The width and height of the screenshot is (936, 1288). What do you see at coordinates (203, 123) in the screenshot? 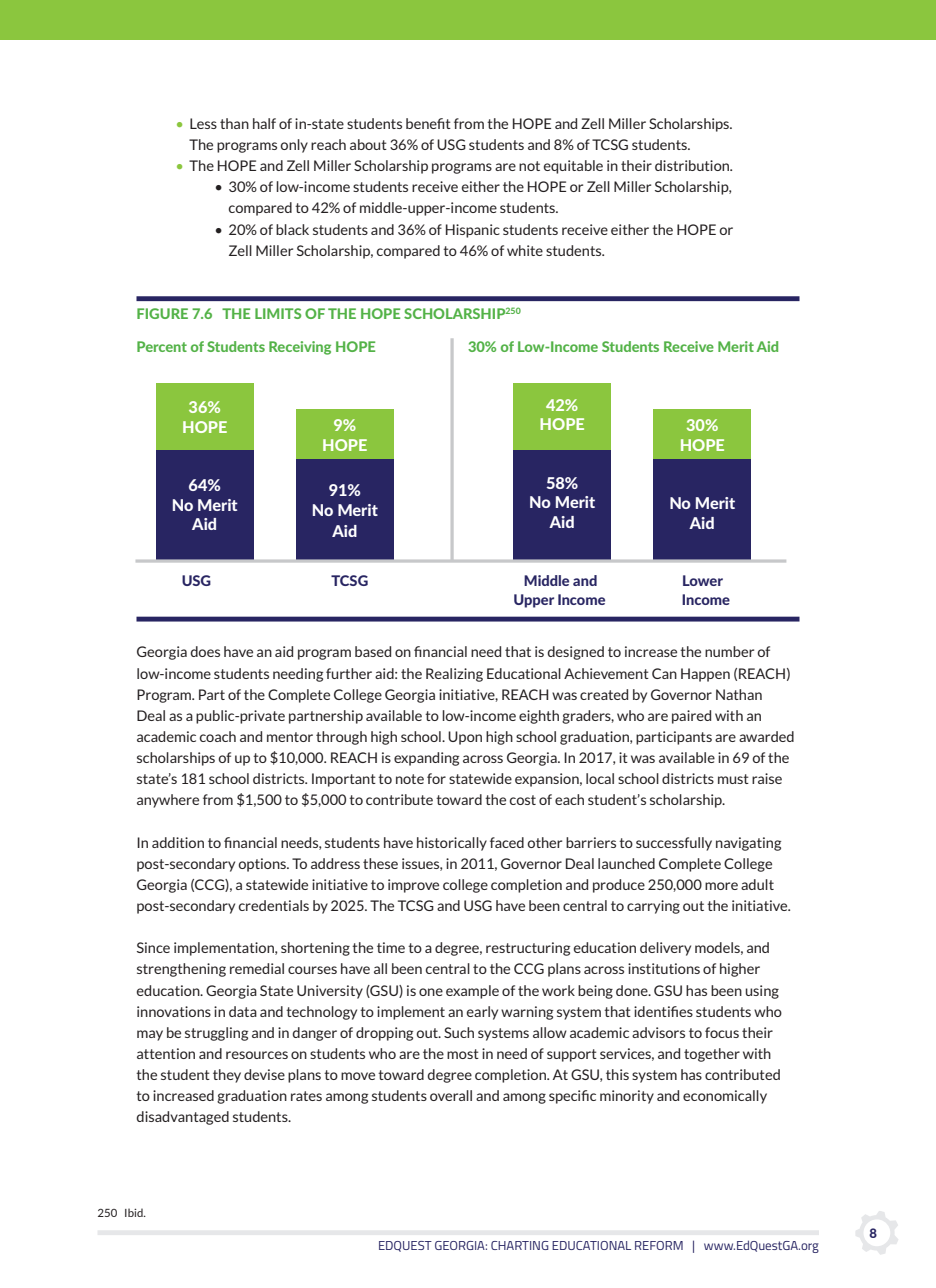
I see `Less` at bounding box center [203, 123].
